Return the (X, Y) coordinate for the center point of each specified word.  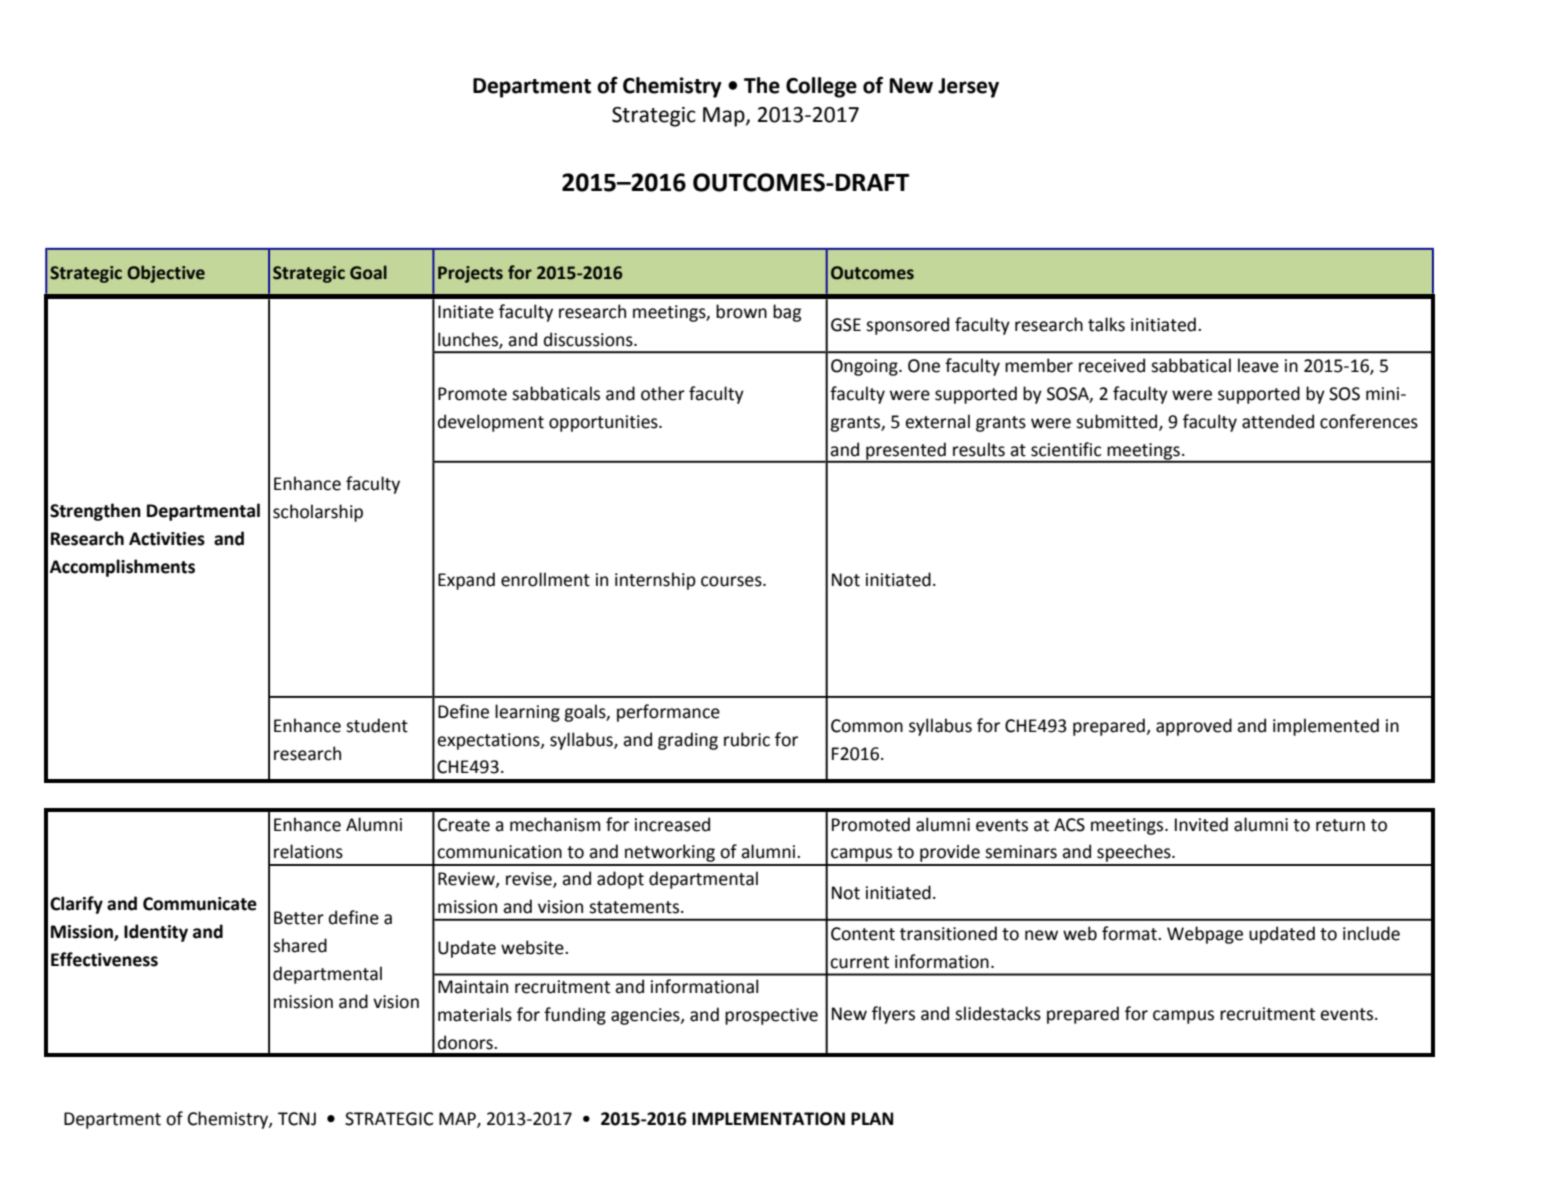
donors (466, 1042)
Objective (166, 274)
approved (1194, 727)
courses (732, 581)
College (821, 87)
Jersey (968, 88)
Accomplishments (122, 568)
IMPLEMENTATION (768, 1119)
